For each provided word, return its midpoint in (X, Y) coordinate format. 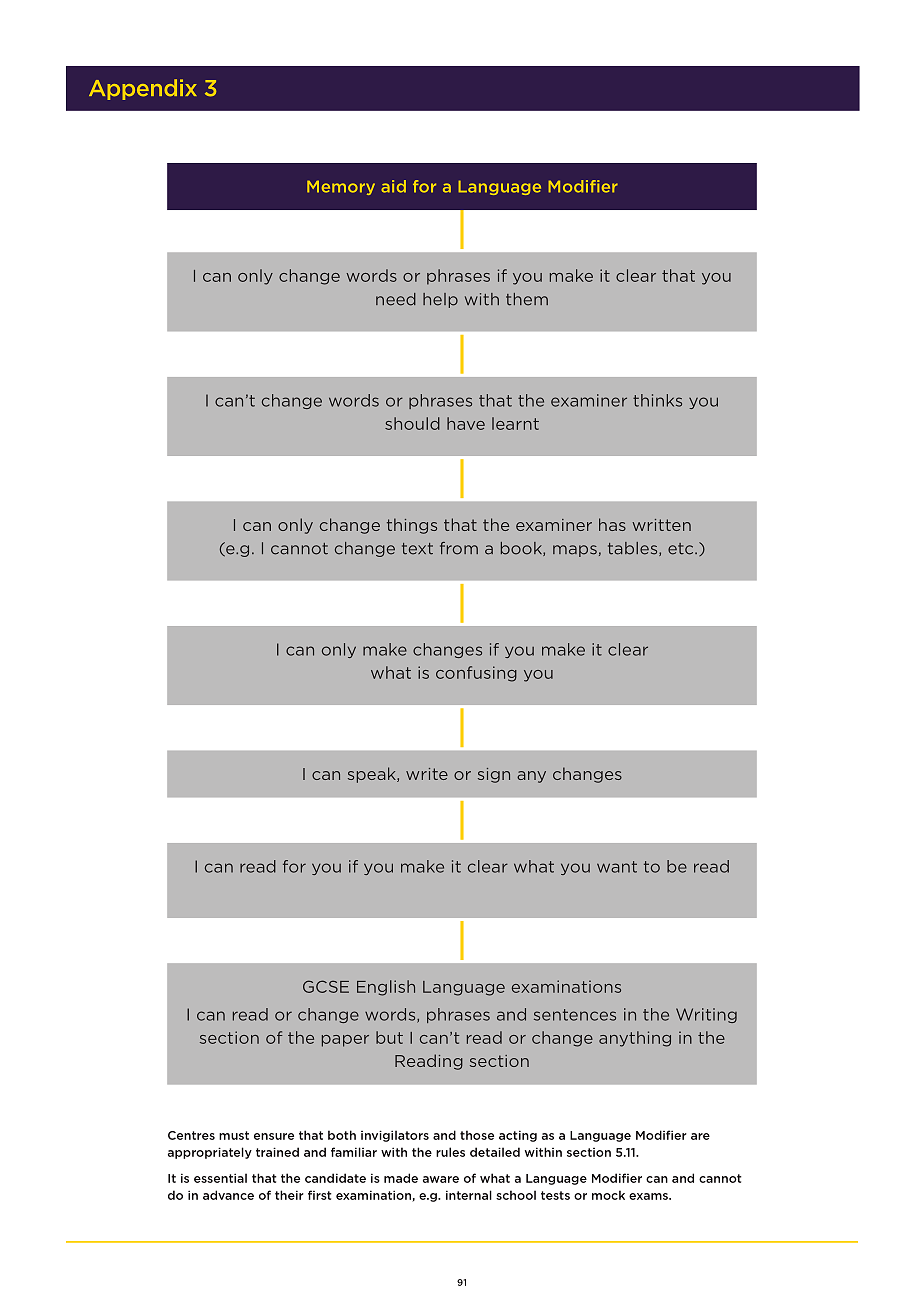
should (412, 423)
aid (393, 186)
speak (373, 775)
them (527, 299)
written (661, 525)
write (427, 774)
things (412, 526)
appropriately (210, 1153)
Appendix (143, 89)
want (617, 867)
